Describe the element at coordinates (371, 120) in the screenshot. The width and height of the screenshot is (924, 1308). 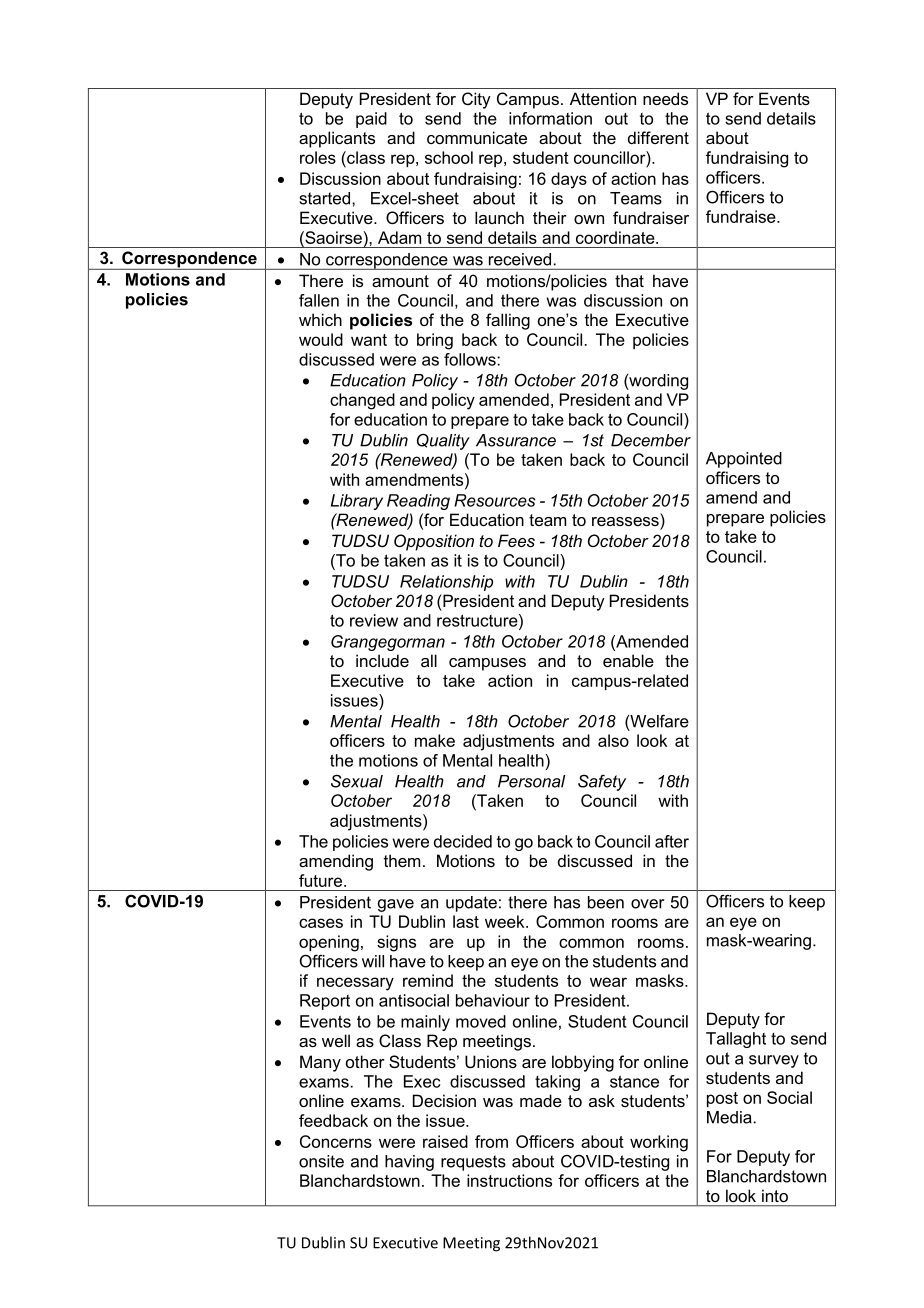
I see `paid` at that location.
